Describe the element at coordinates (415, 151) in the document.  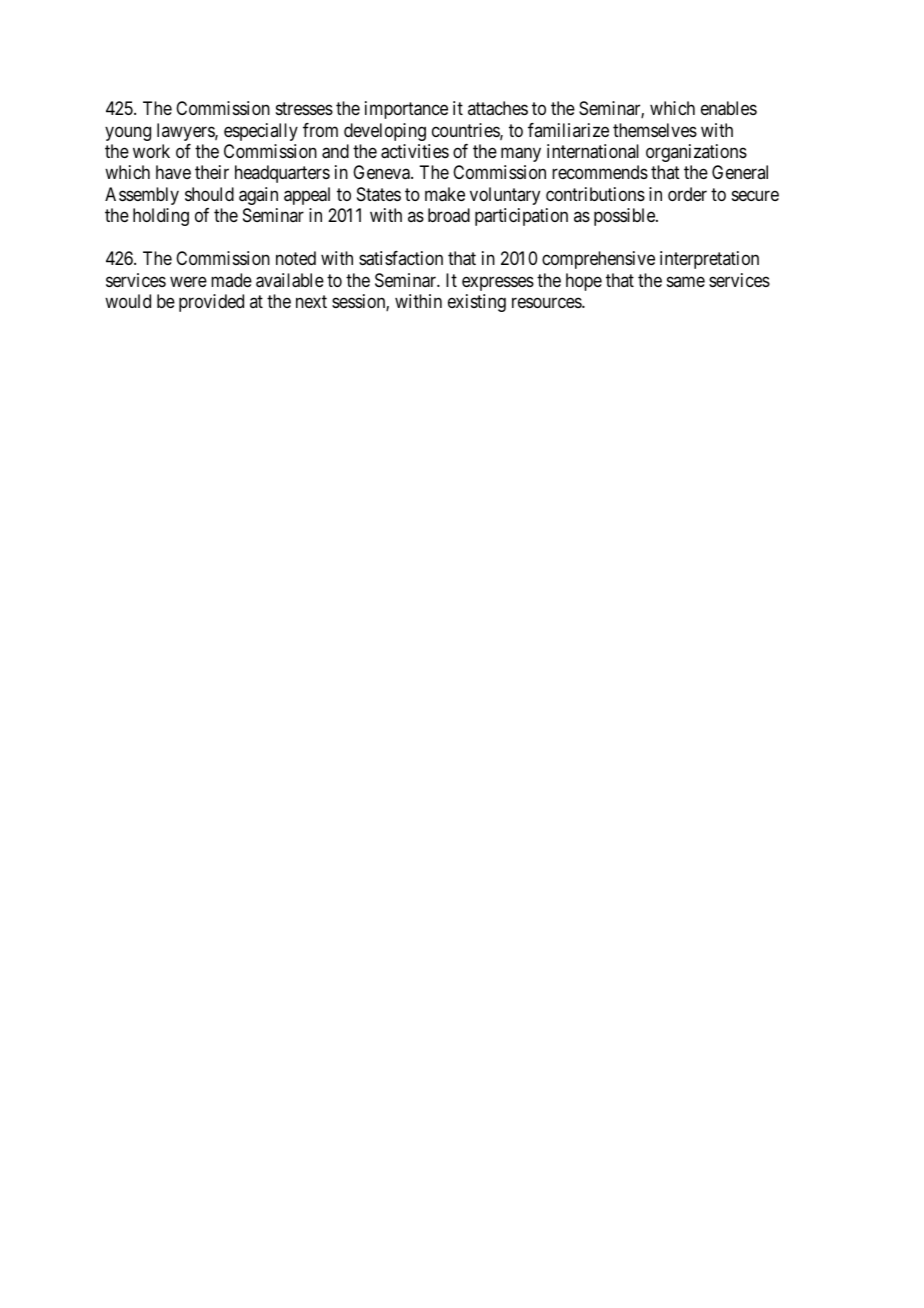
I see `activities` at that location.
